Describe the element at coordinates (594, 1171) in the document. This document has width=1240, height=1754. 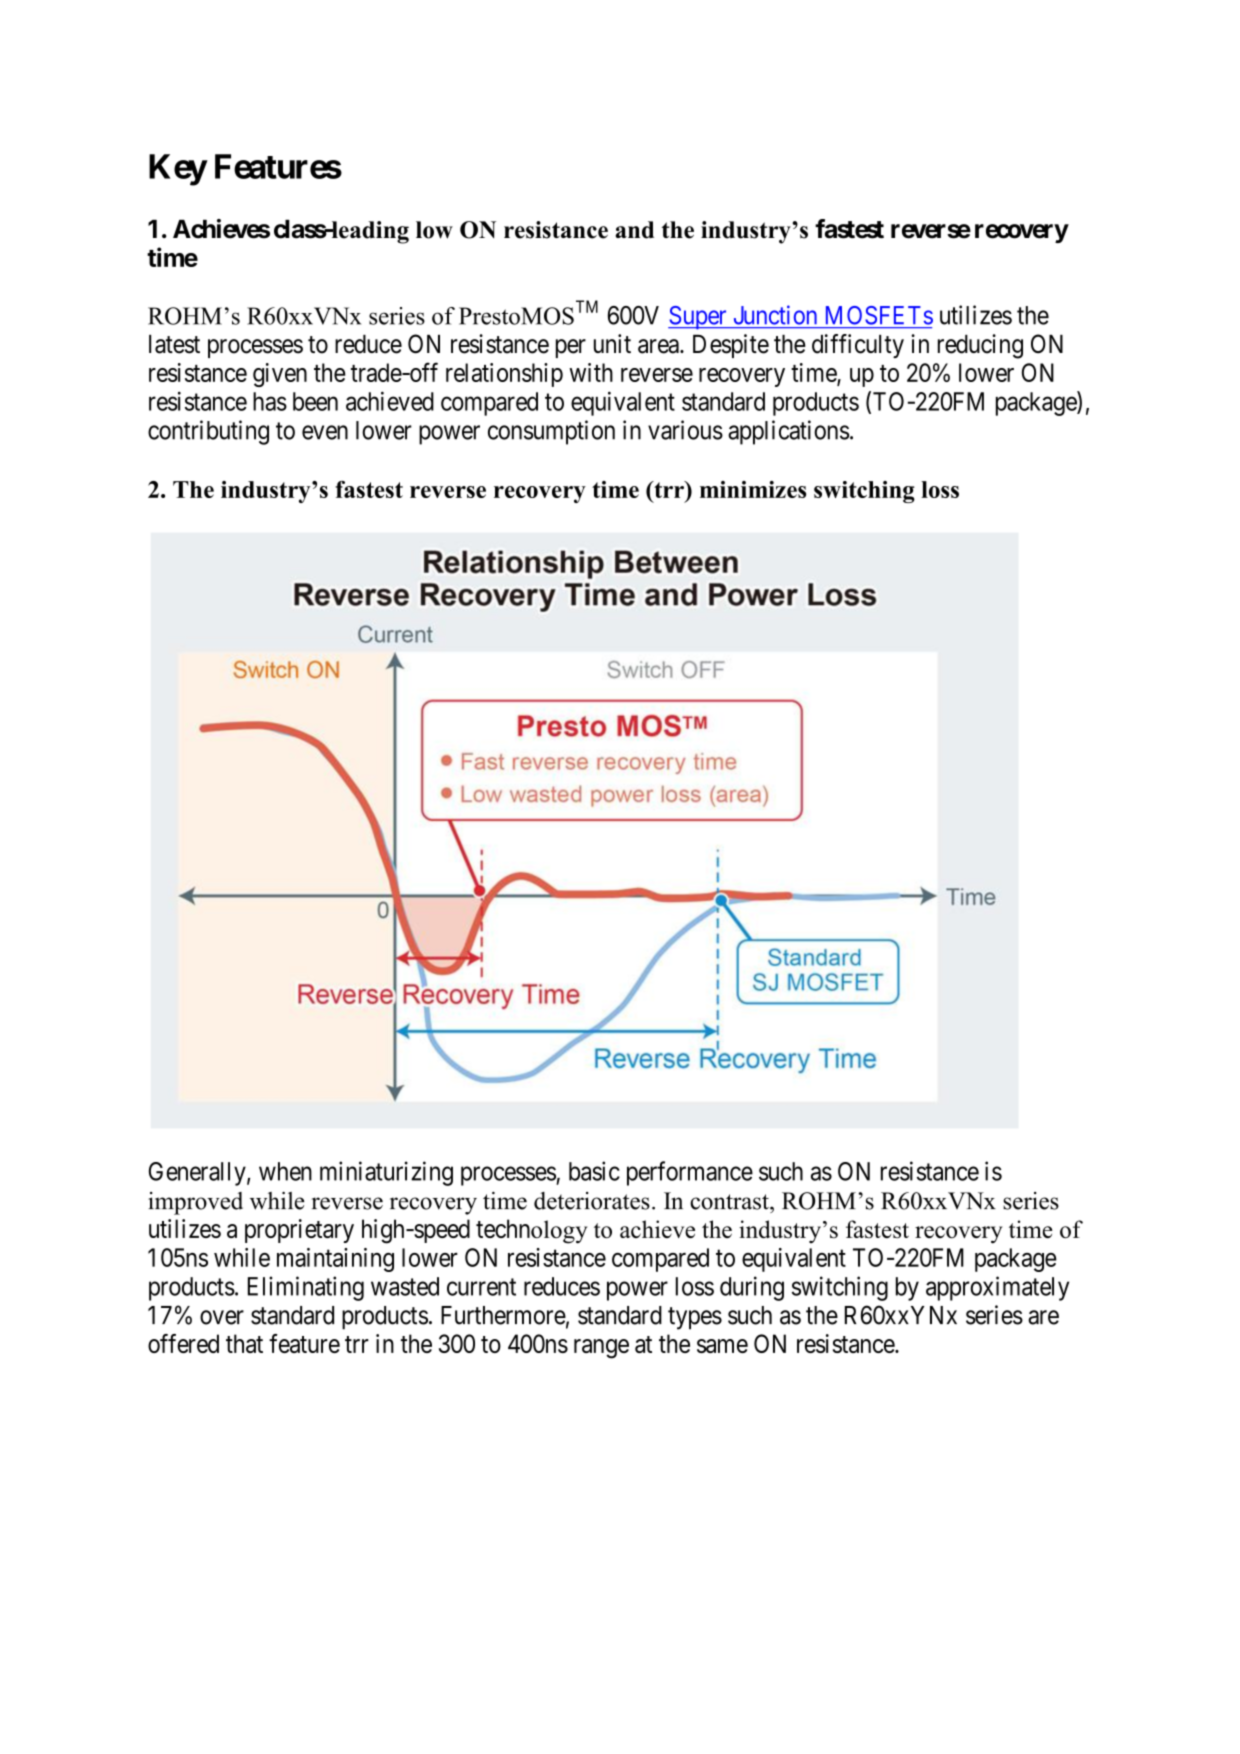
I see `basic` at that location.
